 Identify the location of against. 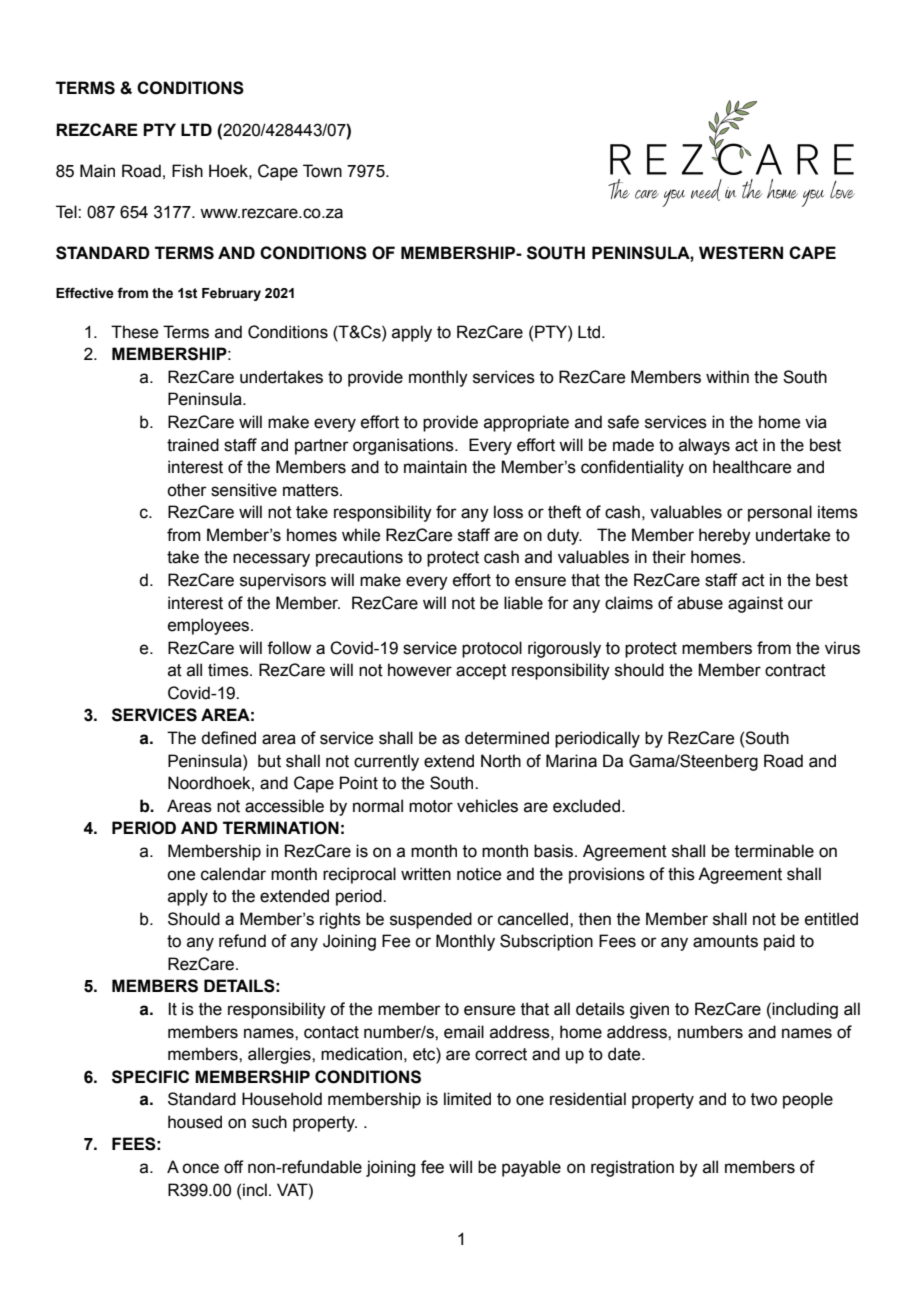
(755, 604).
